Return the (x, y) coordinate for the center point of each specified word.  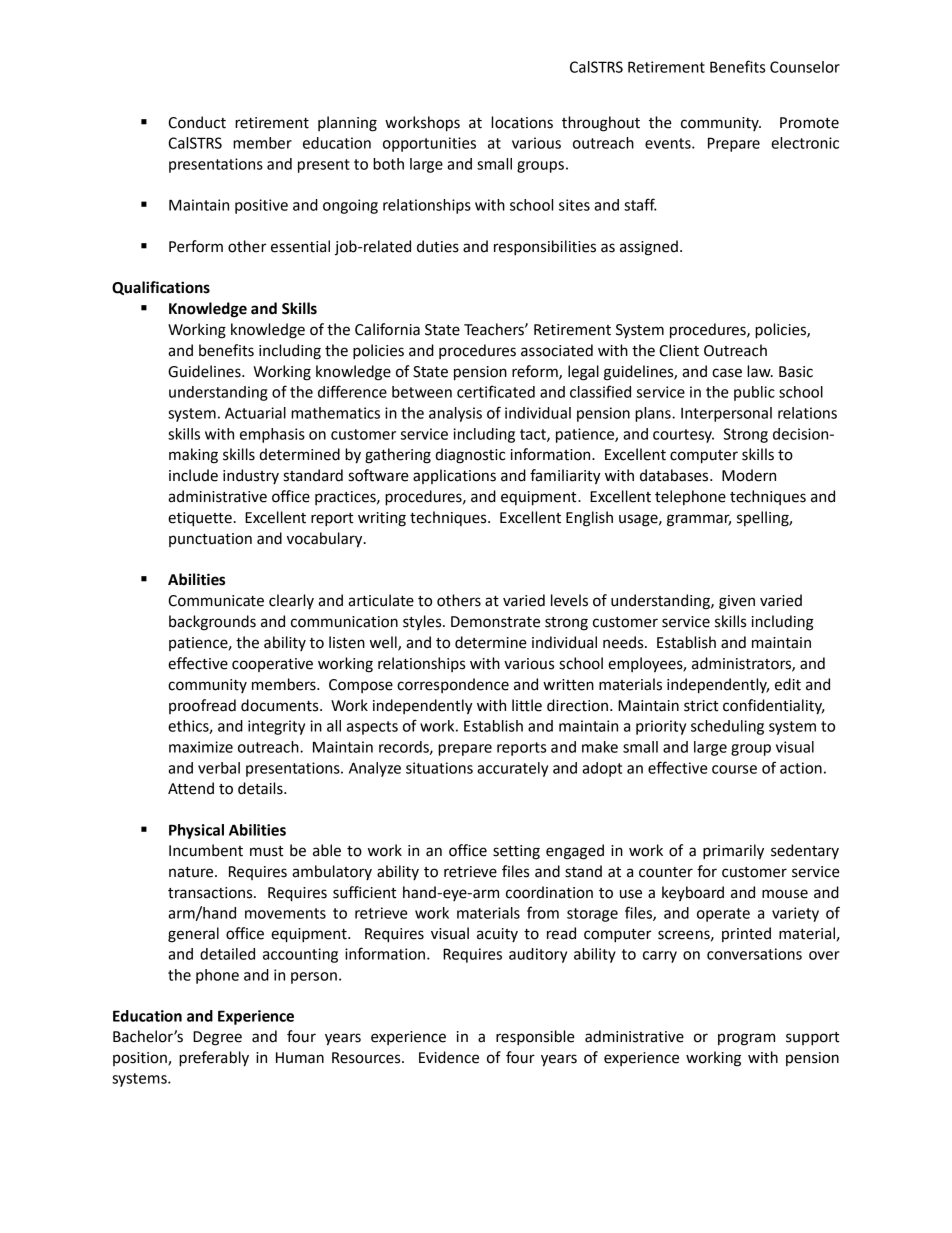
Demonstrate (495, 622)
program (746, 1039)
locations (522, 122)
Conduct (197, 122)
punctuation (210, 540)
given (737, 602)
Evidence (449, 1057)
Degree (217, 1038)
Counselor (805, 67)
